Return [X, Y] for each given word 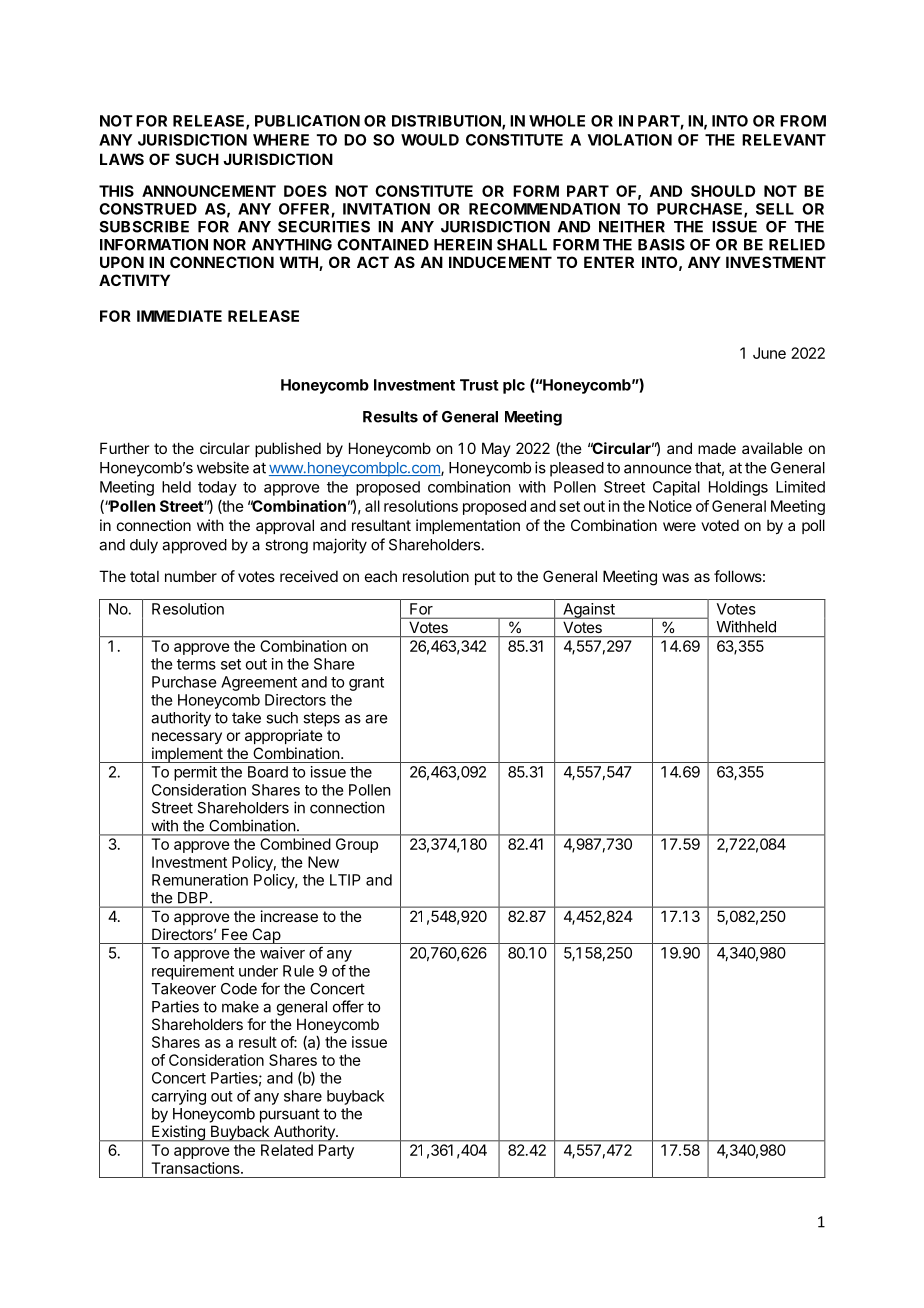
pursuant [290, 1116]
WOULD [430, 140]
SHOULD [723, 191]
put [485, 578]
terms [196, 664]
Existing [178, 1133]
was [675, 577]
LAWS [122, 159]
